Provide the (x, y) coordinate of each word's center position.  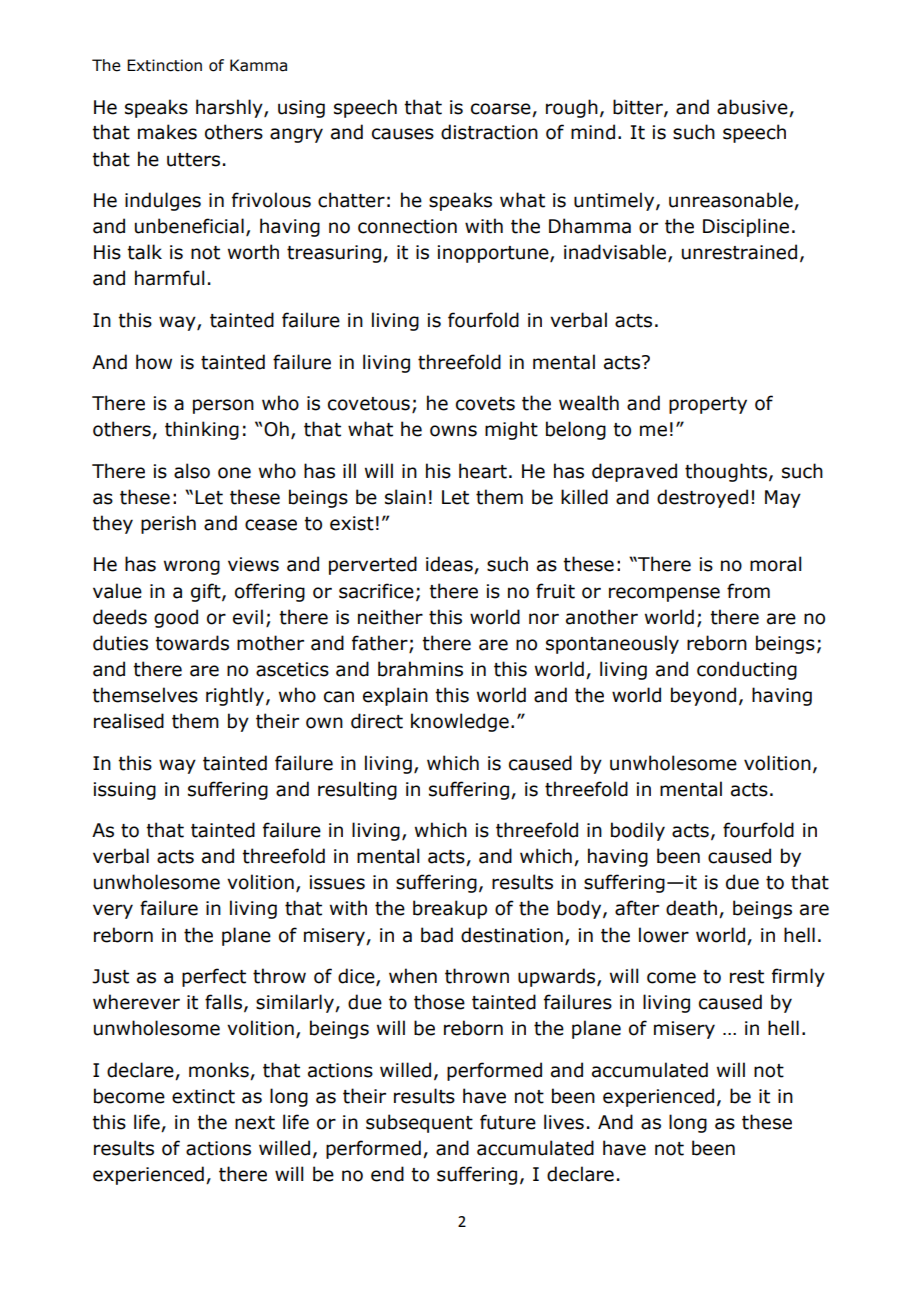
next (255, 1123)
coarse (501, 109)
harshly (230, 108)
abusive (752, 107)
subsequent (419, 1123)
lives (564, 1122)
